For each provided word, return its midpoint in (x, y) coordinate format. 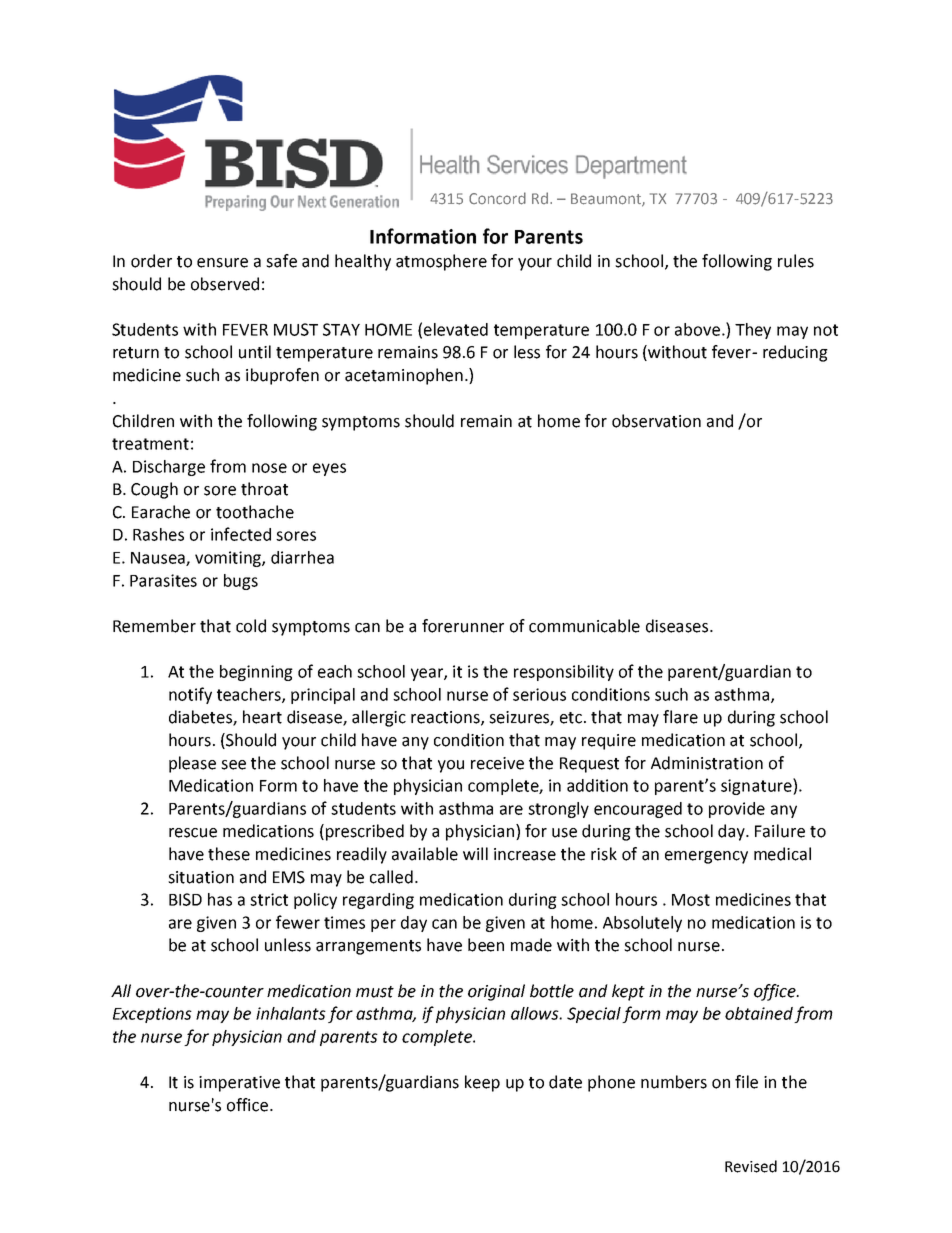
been (486, 945)
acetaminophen (404, 376)
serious (539, 694)
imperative (239, 1084)
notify (190, 695)
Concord (497, 198)
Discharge (169, 468)
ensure (222, 263)
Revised (751, 1166)
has (220, 899)
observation (656, 421)
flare (680, 717)
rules (796, 261)
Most (691, 900)
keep (482, 1083)
